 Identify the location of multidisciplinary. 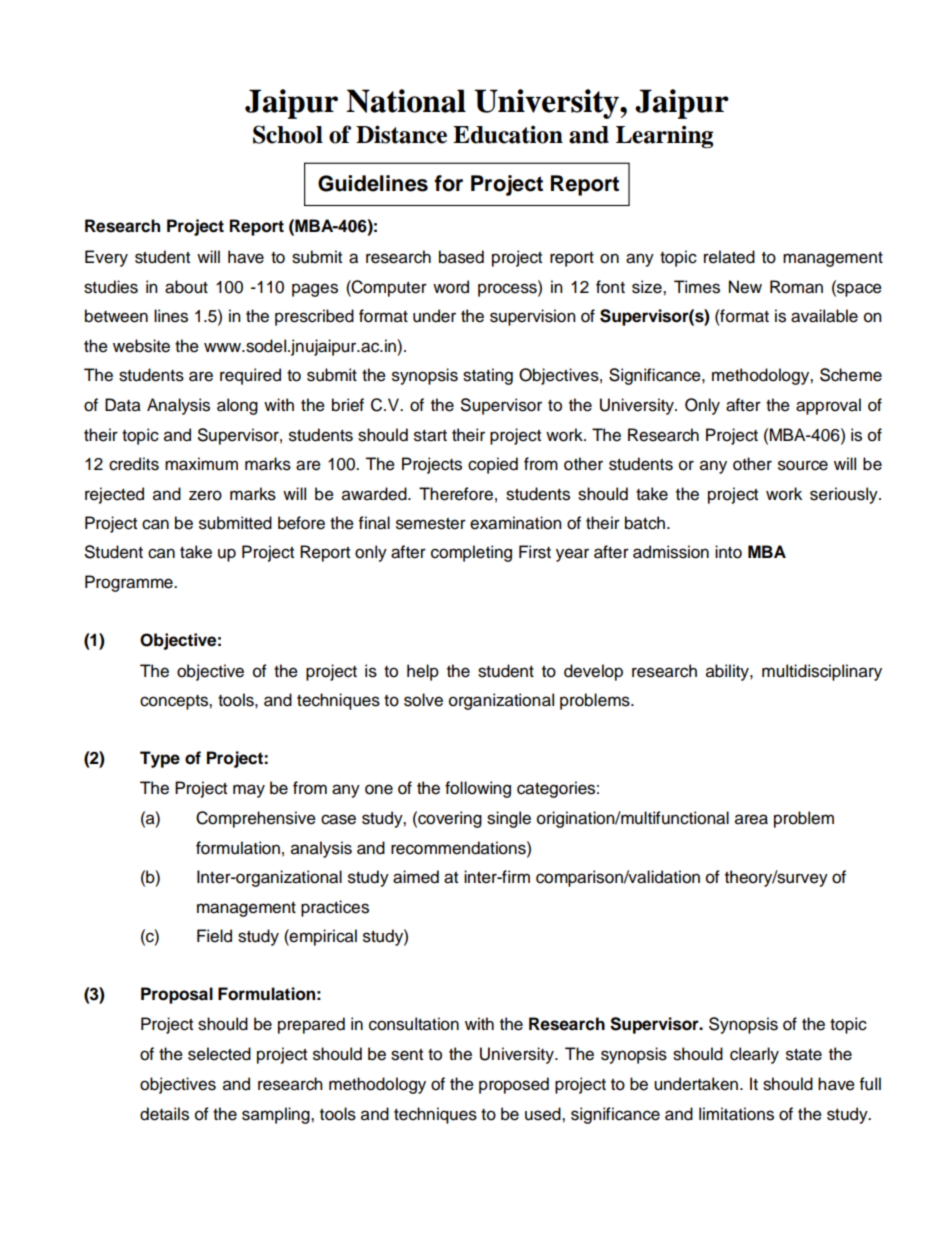
(822, 672).
